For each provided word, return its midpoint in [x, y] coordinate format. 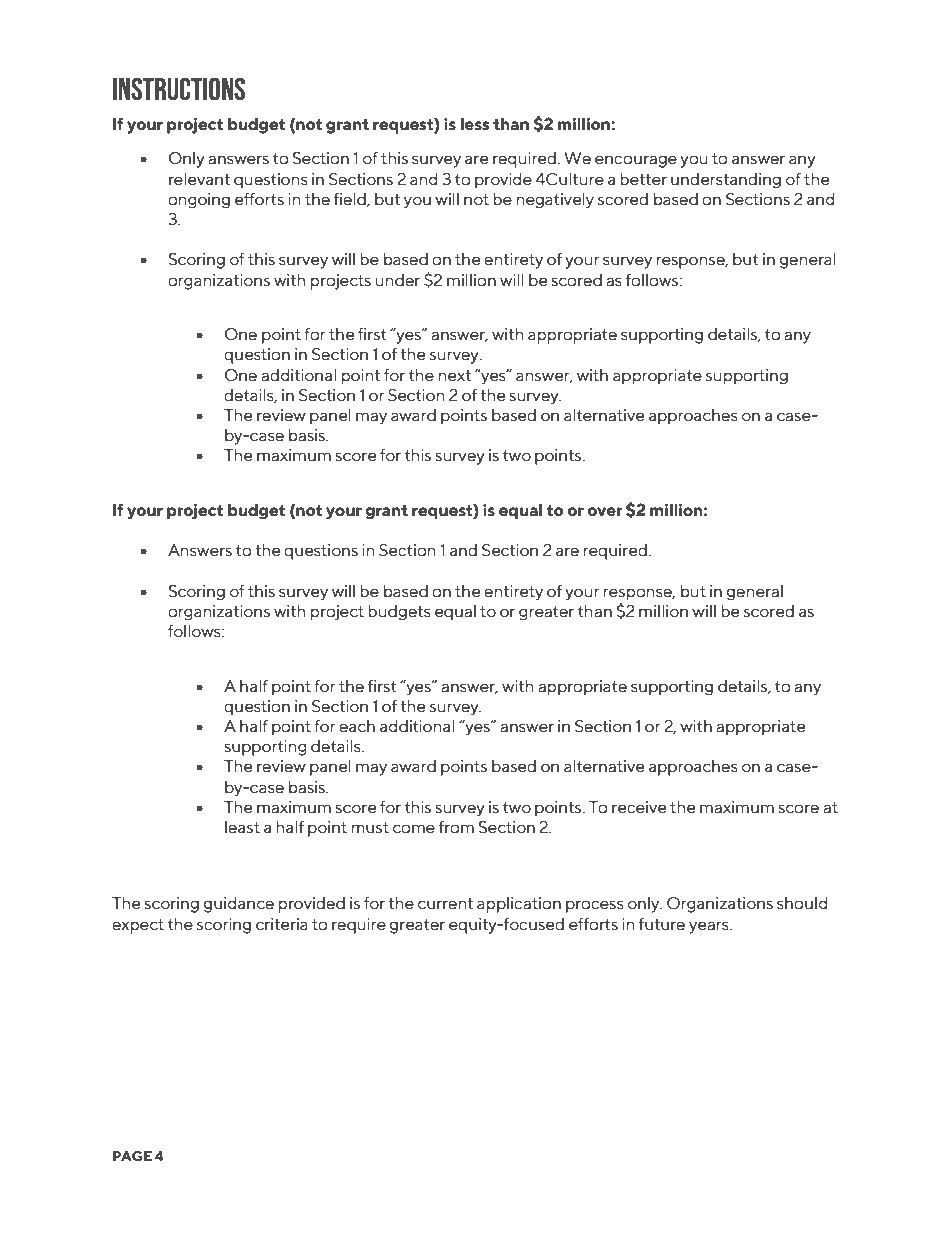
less [475, 124]
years [710, 927]
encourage [636, 161]
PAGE [132, 1156]
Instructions [179, 89]
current [445, 904]
